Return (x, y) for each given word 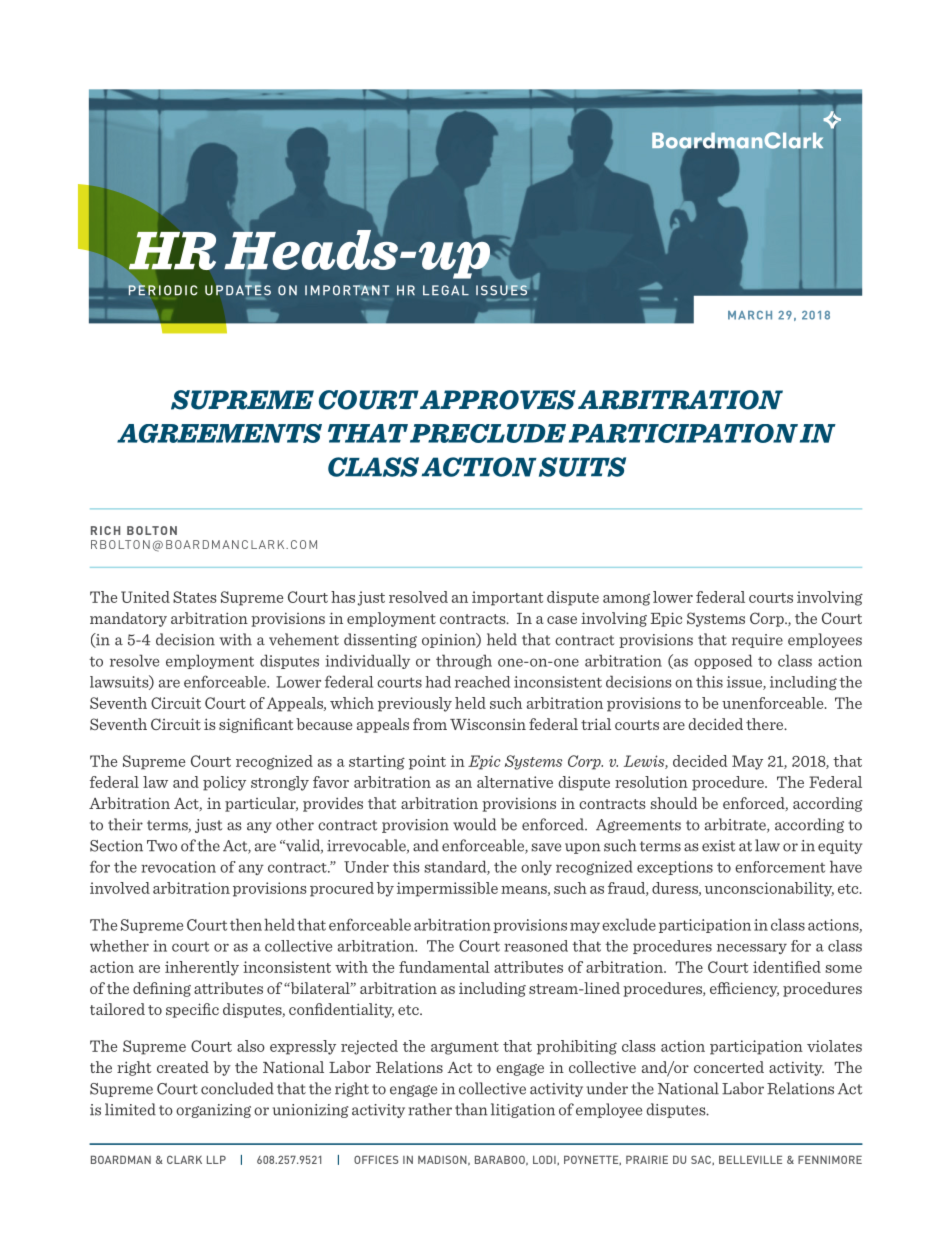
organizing (213, 1111)
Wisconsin (488, 724)
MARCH (750, 315)
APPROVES (498, 400)
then (246, 924)
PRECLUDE (488, 433)
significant (256, 725)
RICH (105, 530)
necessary (752, 948)
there (766, 724)
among (626, 599)
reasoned (536, 946)
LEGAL (446, 290)
